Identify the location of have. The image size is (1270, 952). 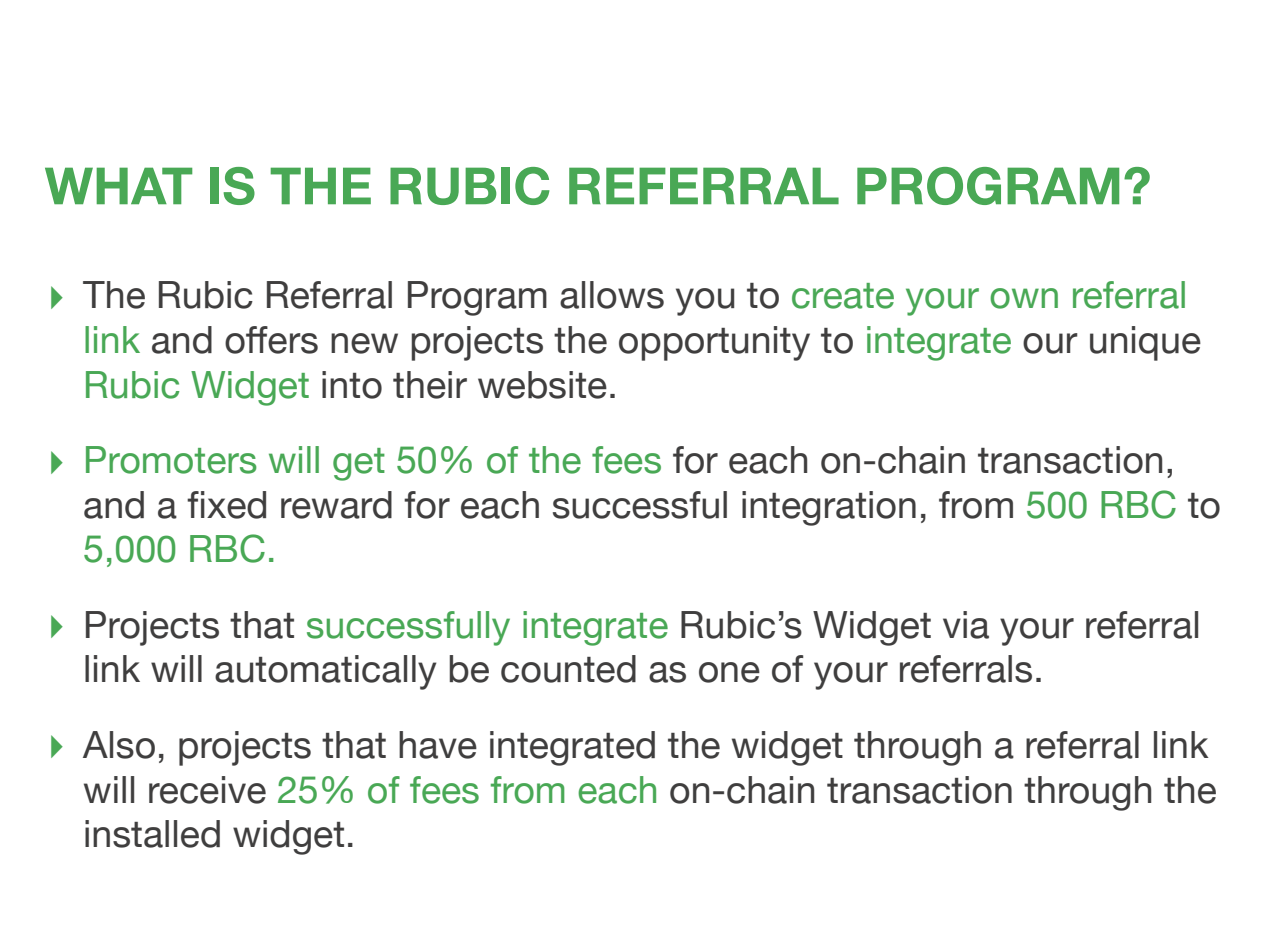
(438, 745).
